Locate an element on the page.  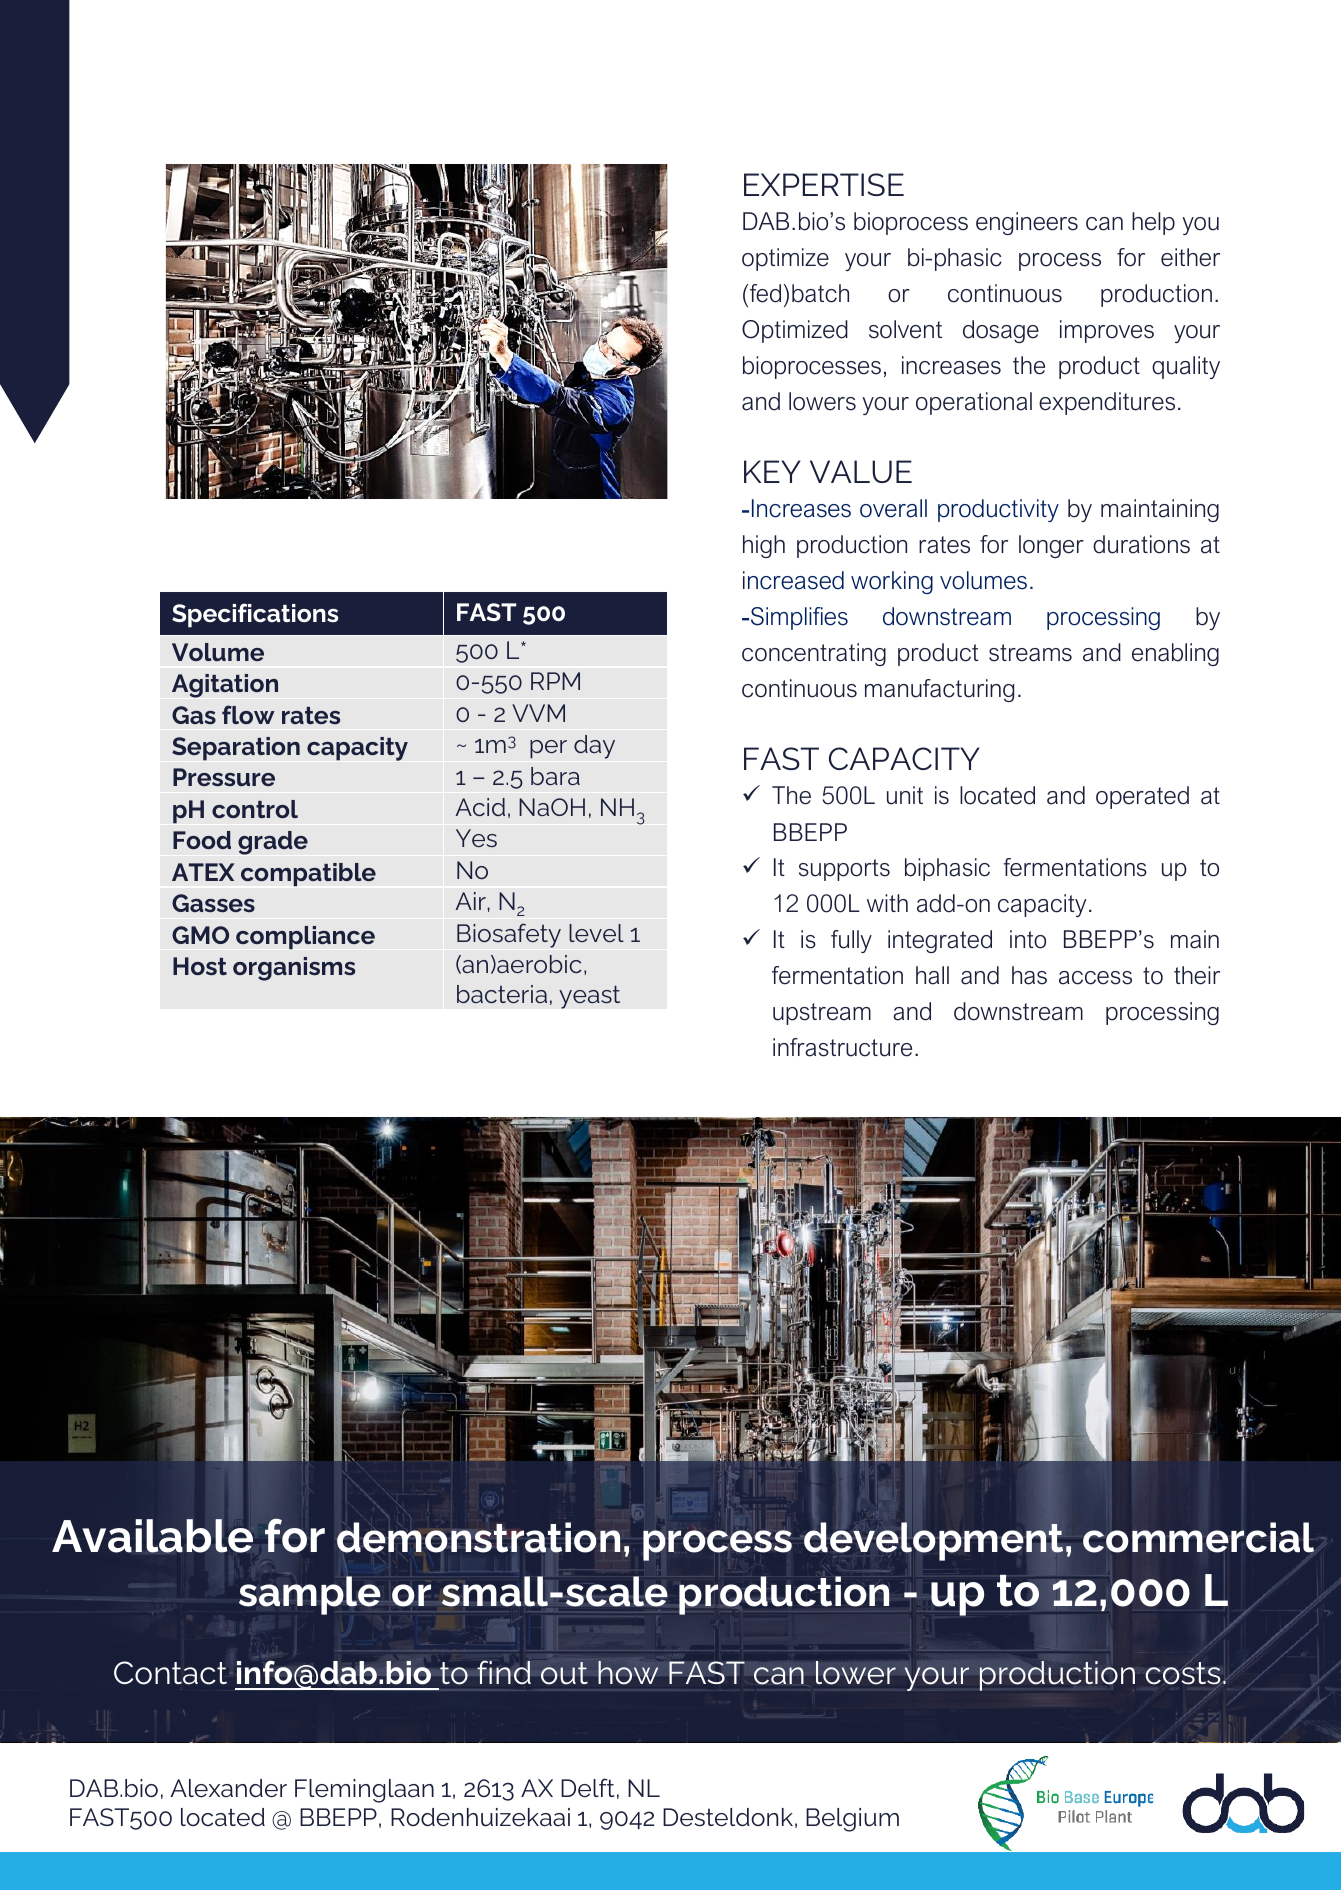
EXPERTISE is located at coordinates (824, 184).
